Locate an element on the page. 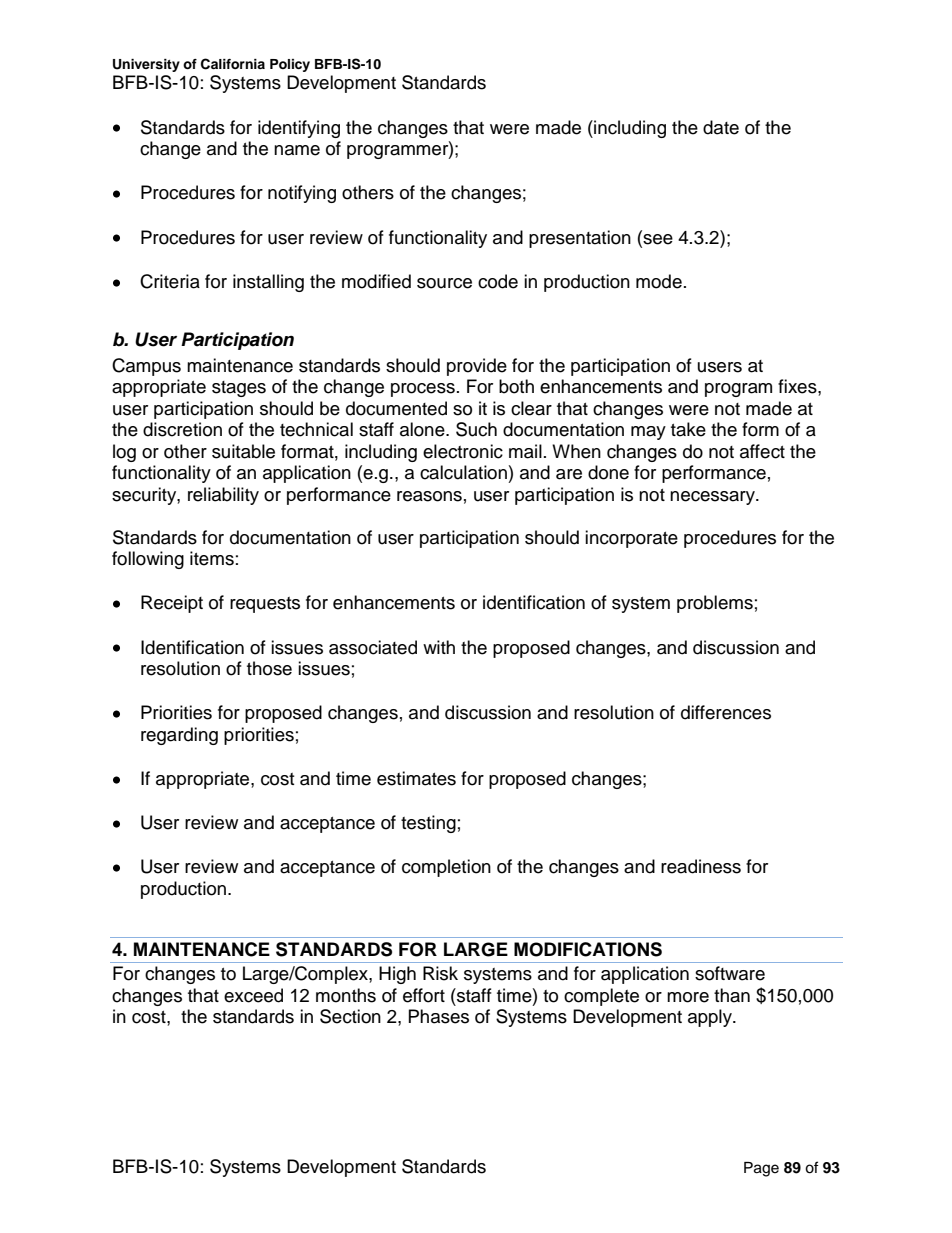  problems is located at coordinates (715, 604).
